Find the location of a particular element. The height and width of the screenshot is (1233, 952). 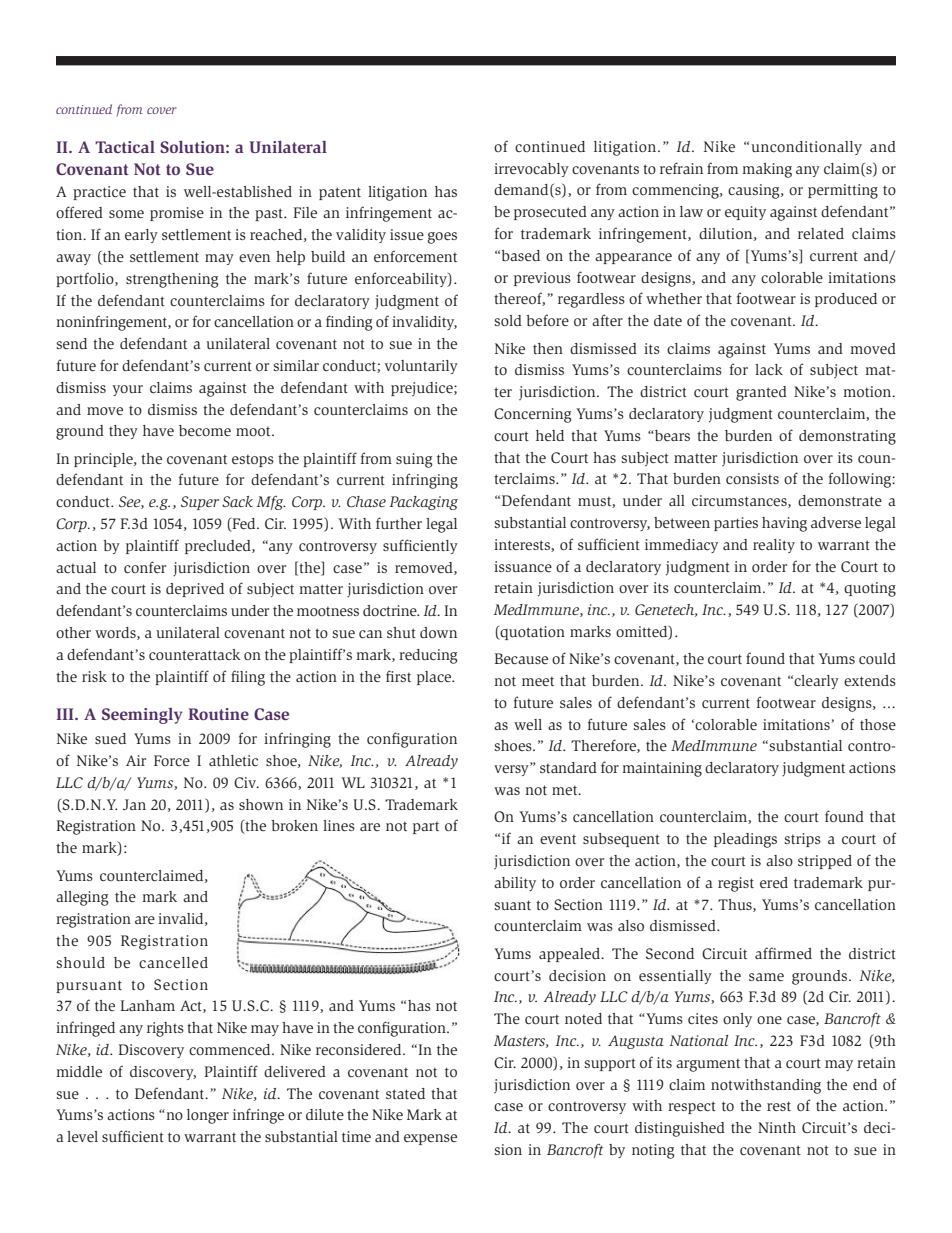

irrevocably is located at coordinates (531, 170).
